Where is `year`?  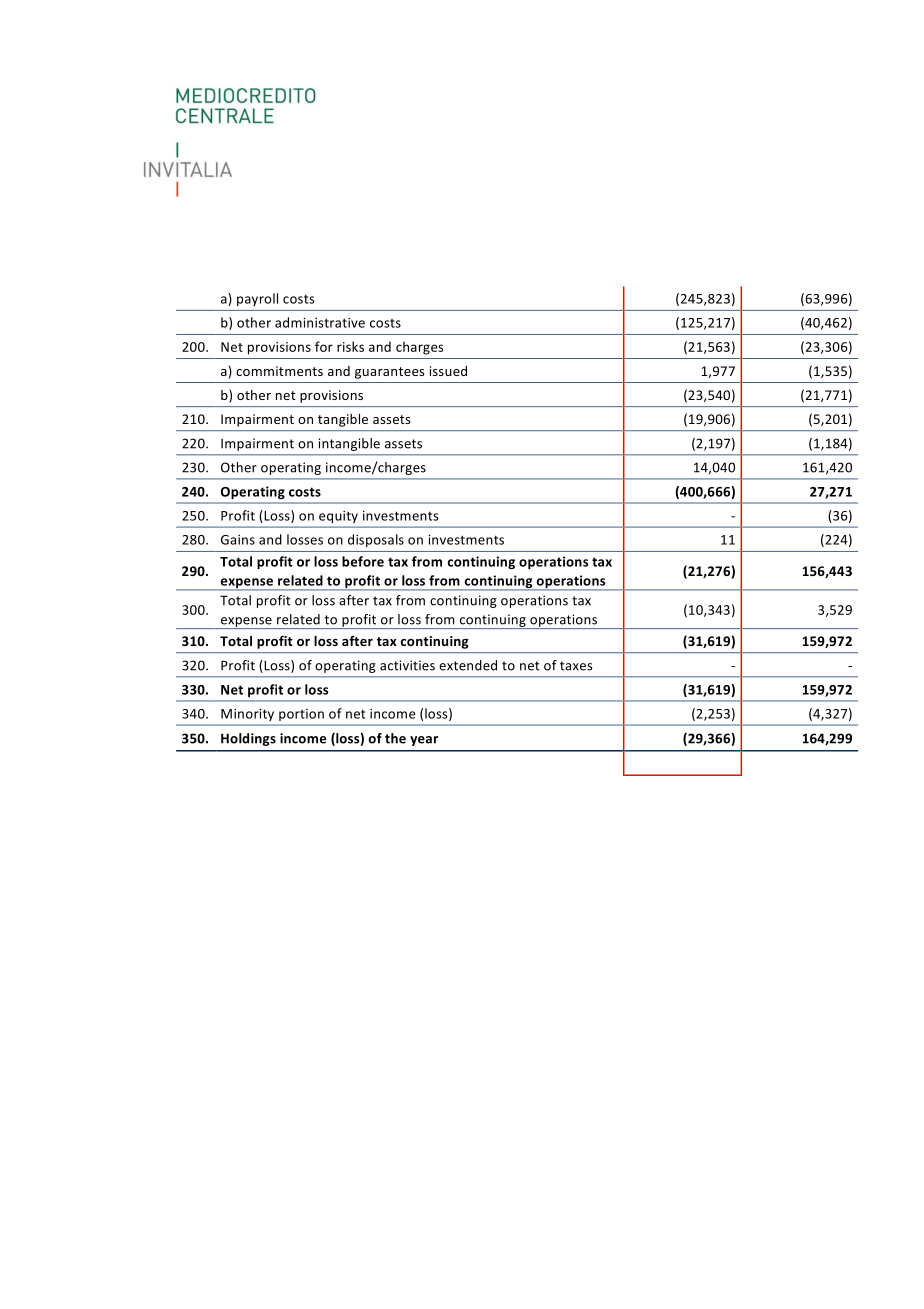
year is located at coordinates (424, 741).
